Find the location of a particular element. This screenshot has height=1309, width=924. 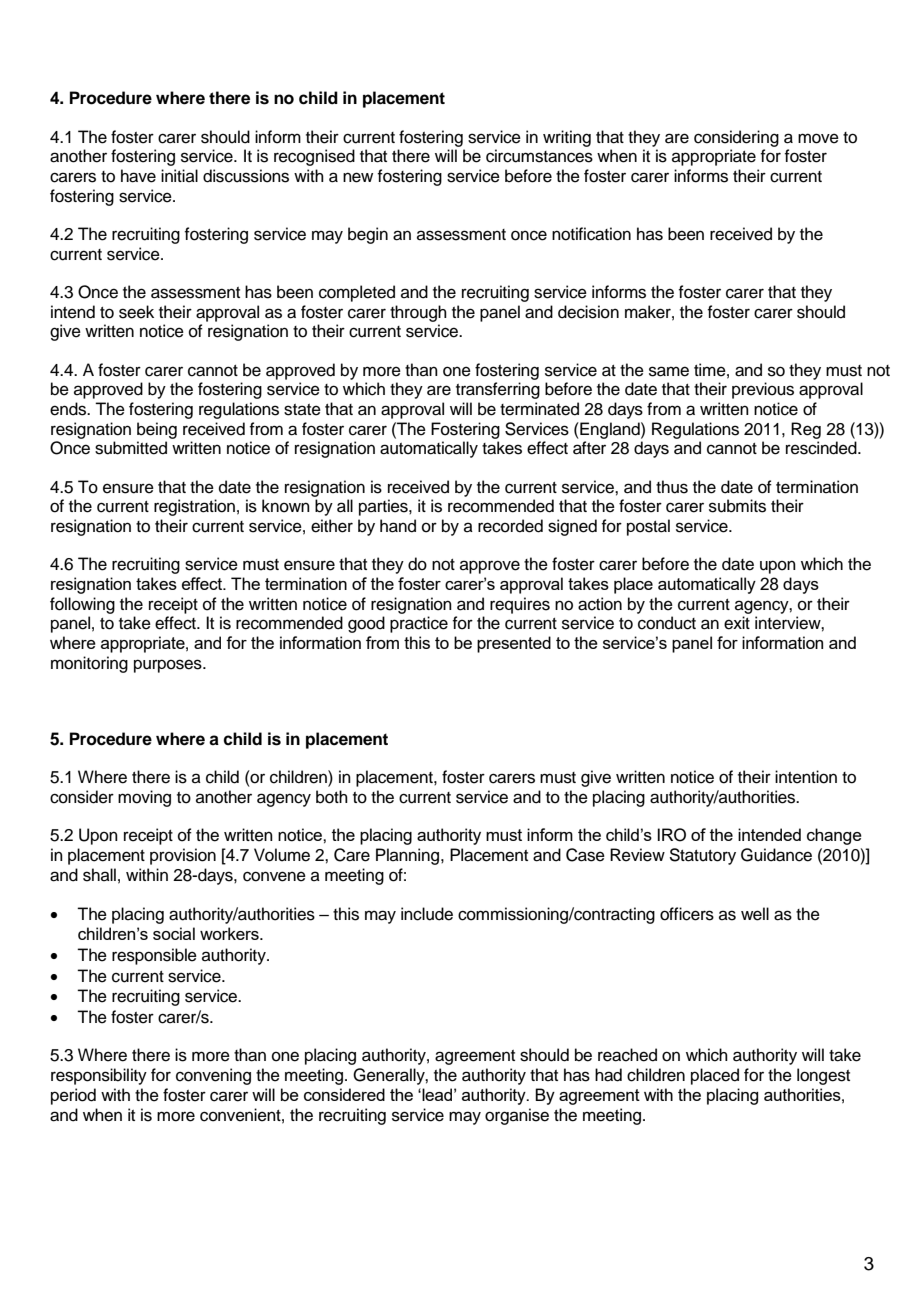

circumstances is located at coordinates (539, 156).
